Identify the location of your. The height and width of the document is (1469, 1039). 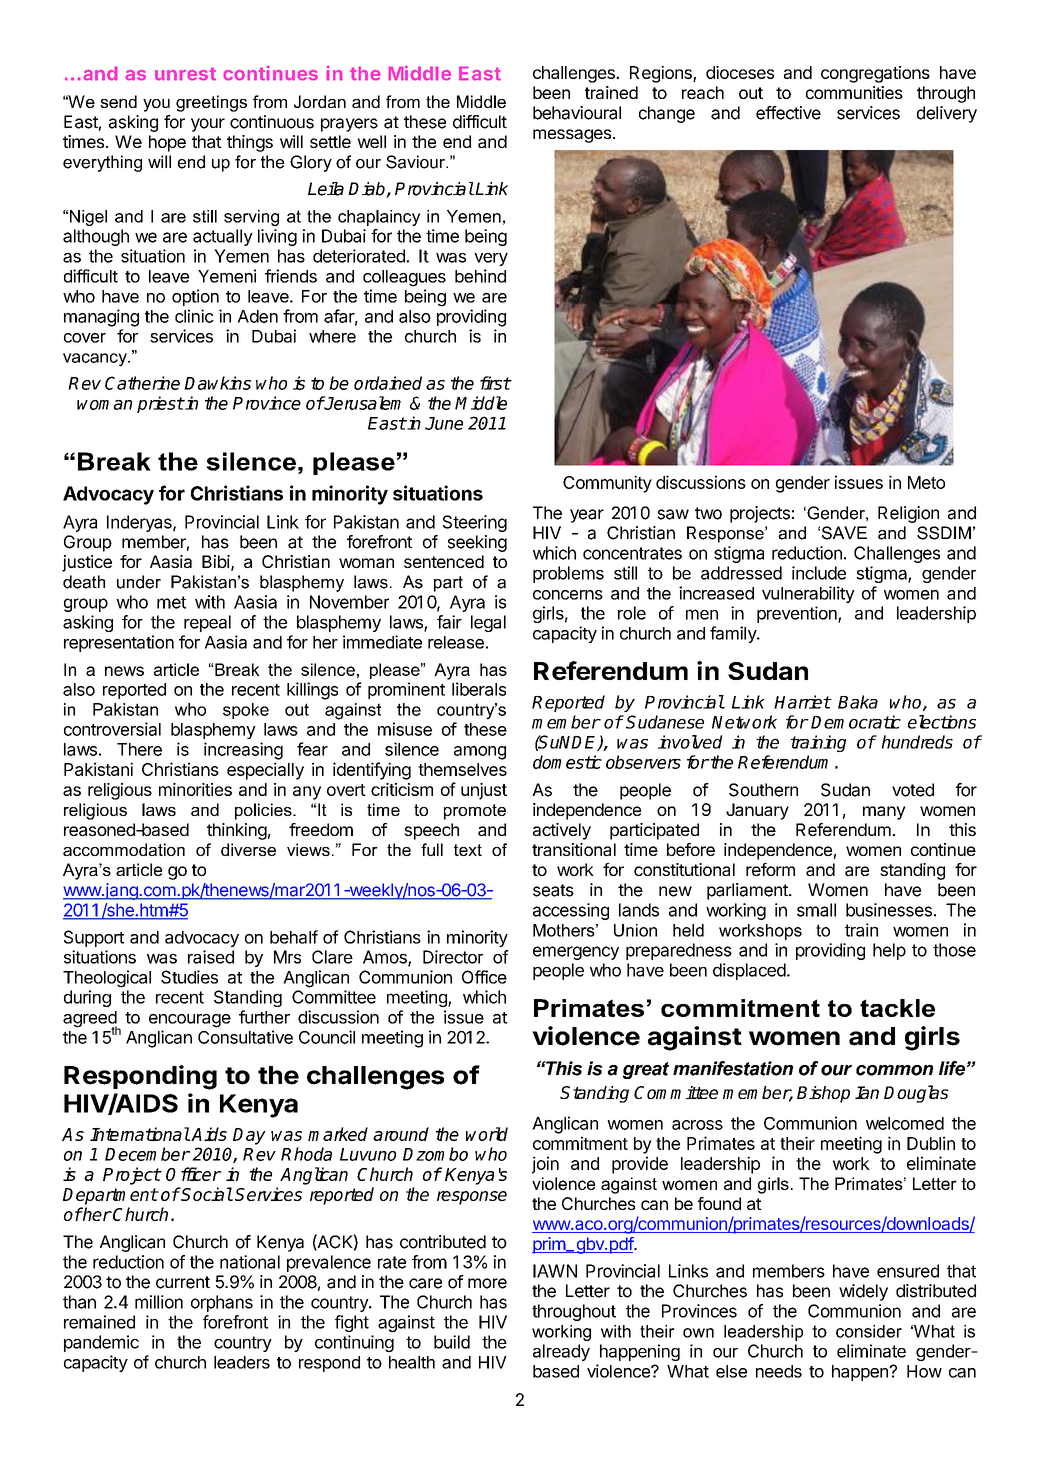
(208, 125).
